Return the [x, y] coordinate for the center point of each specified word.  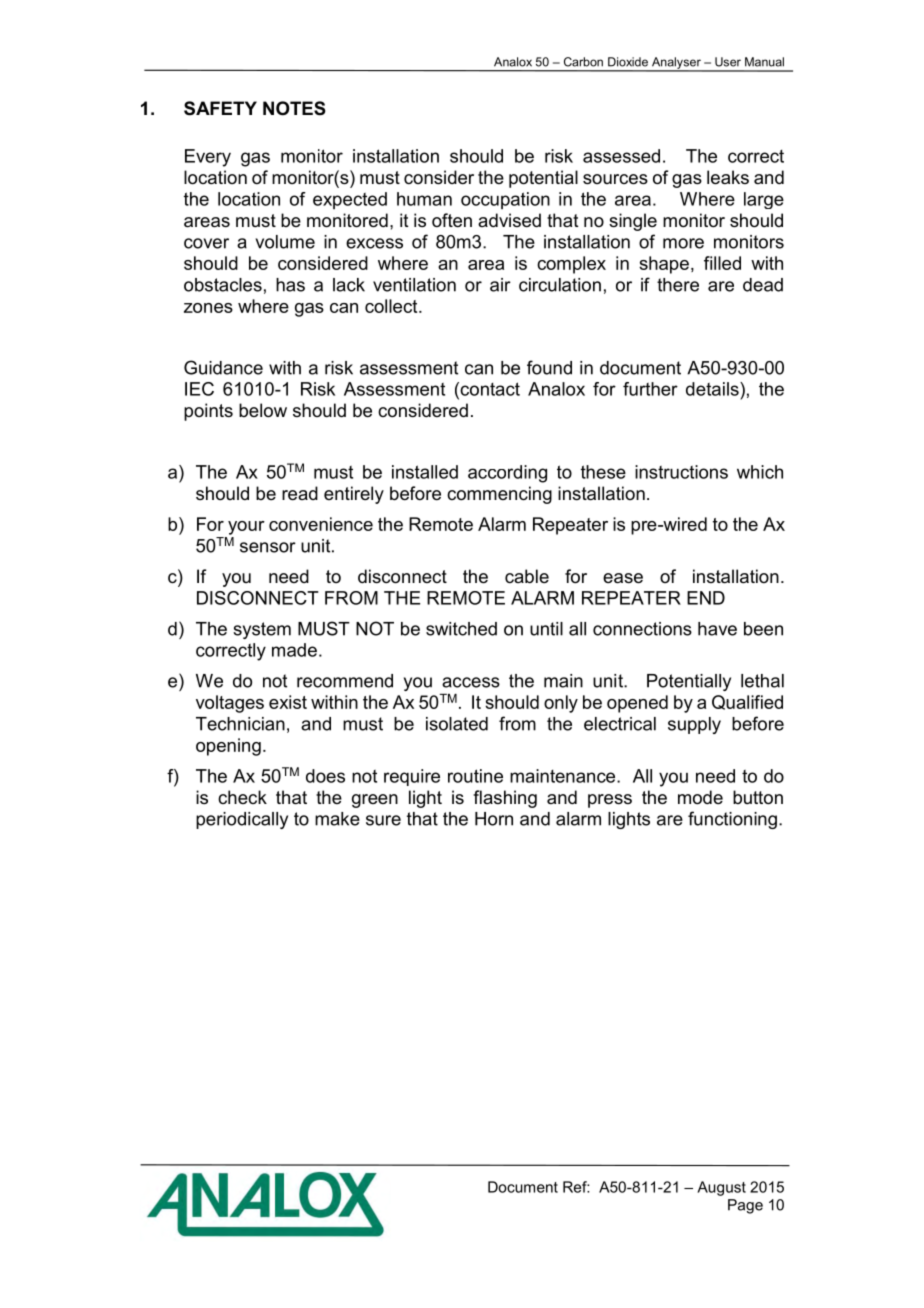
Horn [494, 819]
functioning [732, 820]
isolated [457, 724]
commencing [499, 495]
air [500, 285]
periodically [242, 820]
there [678, 285]
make [337, 819]
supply [694, 725]
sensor [268, 547]
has [290, 285]
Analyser [676, 64]
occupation [505, 200]
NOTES [294, 108]
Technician [240, 724]
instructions [681, 472]
